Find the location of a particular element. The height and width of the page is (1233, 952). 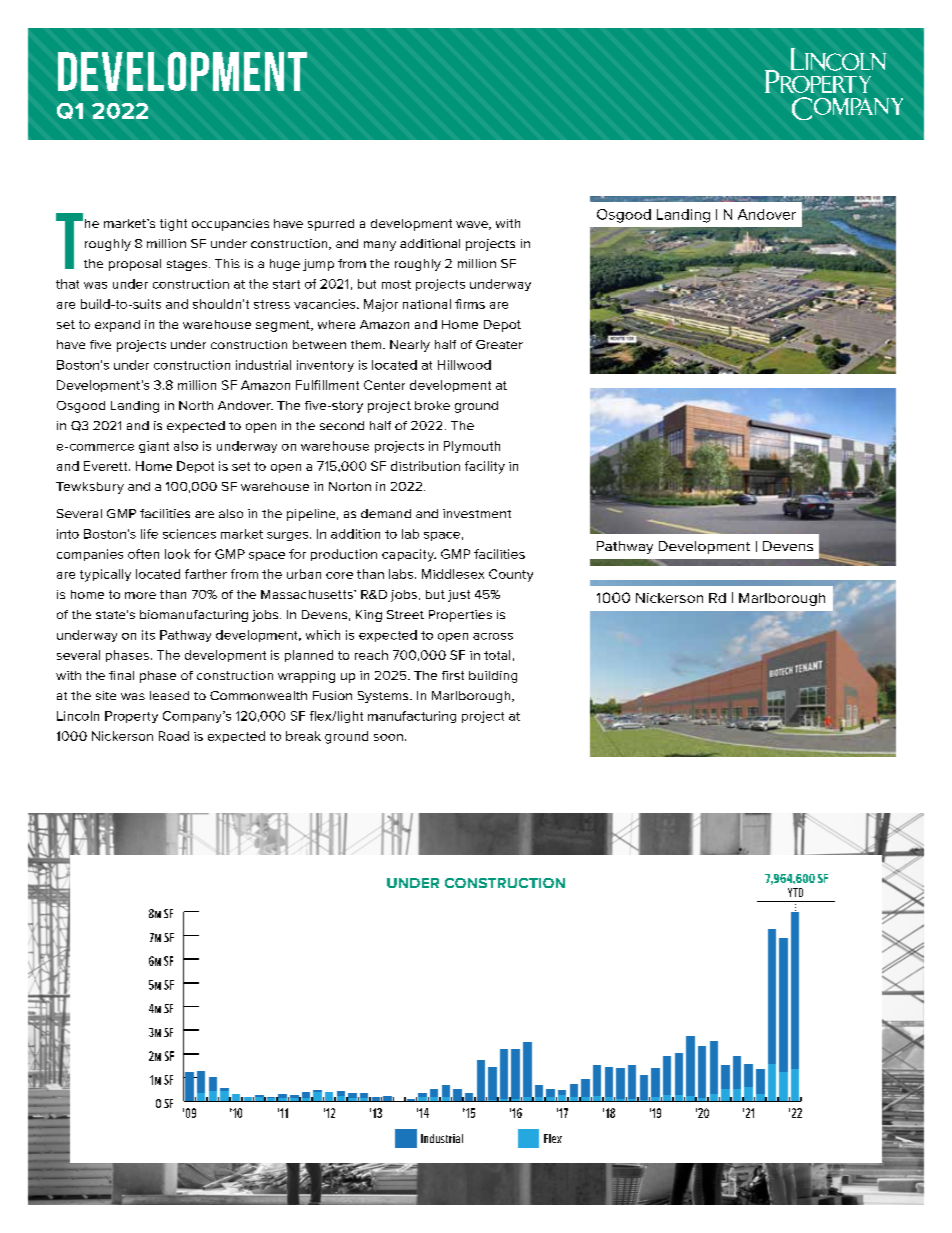

YTD is located at coordinates (795, 892).
